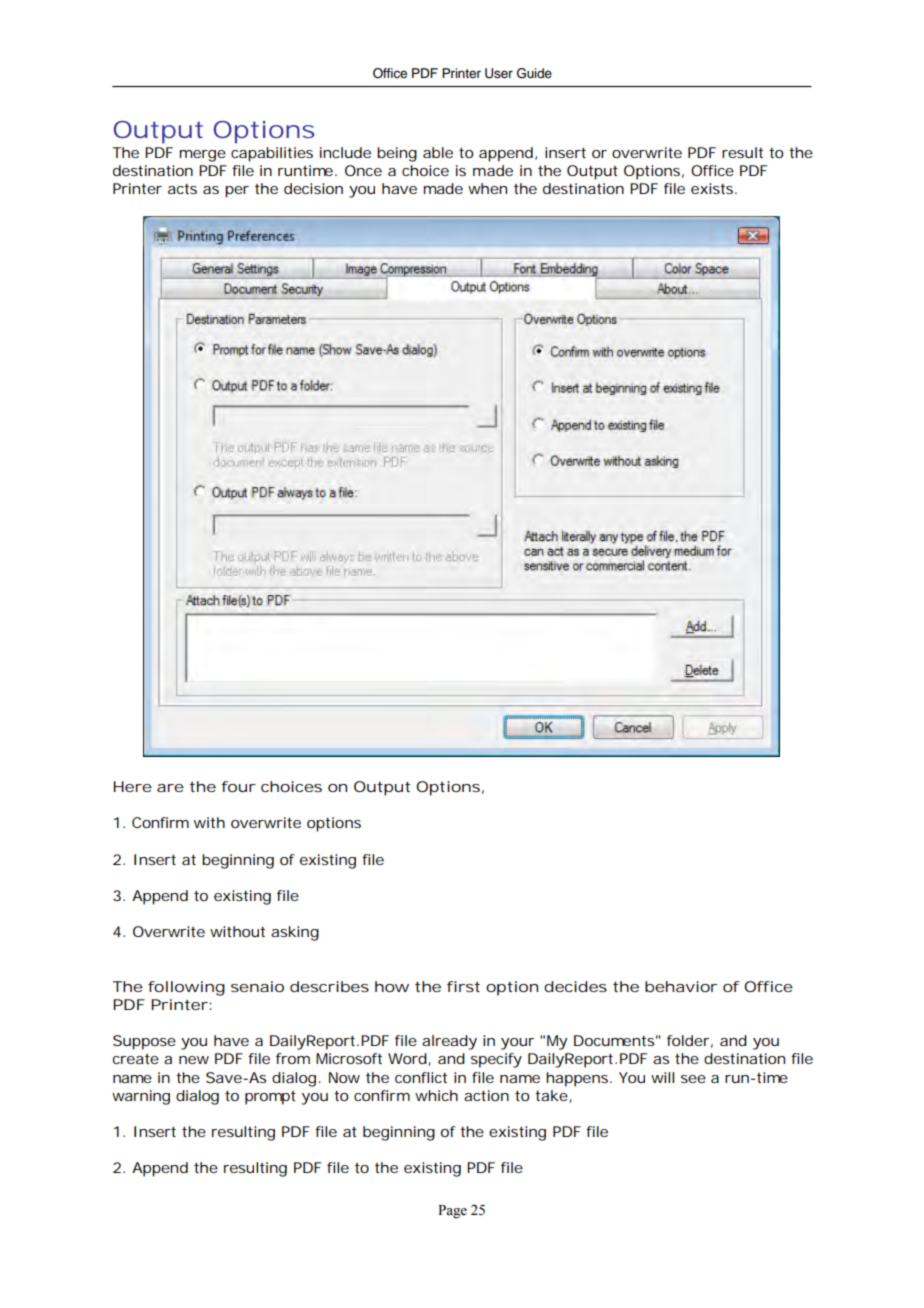 The height and width of the screenshot is (1308, 924). I want to click on Page, so click(452, 1212).
